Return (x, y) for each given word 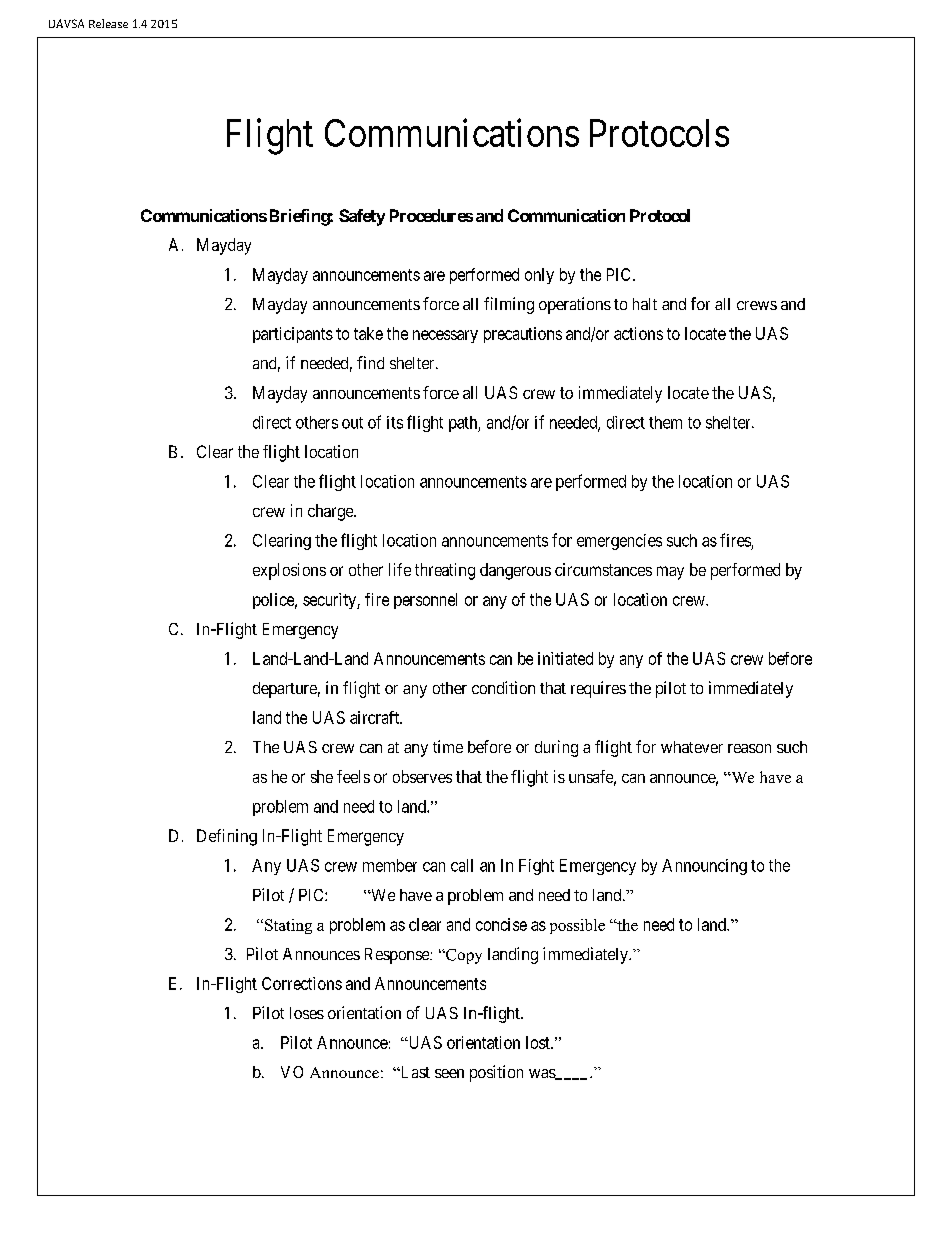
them (665, 422)
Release (108, 23)
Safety (362, 217)
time (448, 746)
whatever (692, 747)
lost (539, 1042)
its (395, 422)
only (539, 276)
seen (449, 1073)
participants (293, 335)
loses (307, 1013)
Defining (227, 837)
